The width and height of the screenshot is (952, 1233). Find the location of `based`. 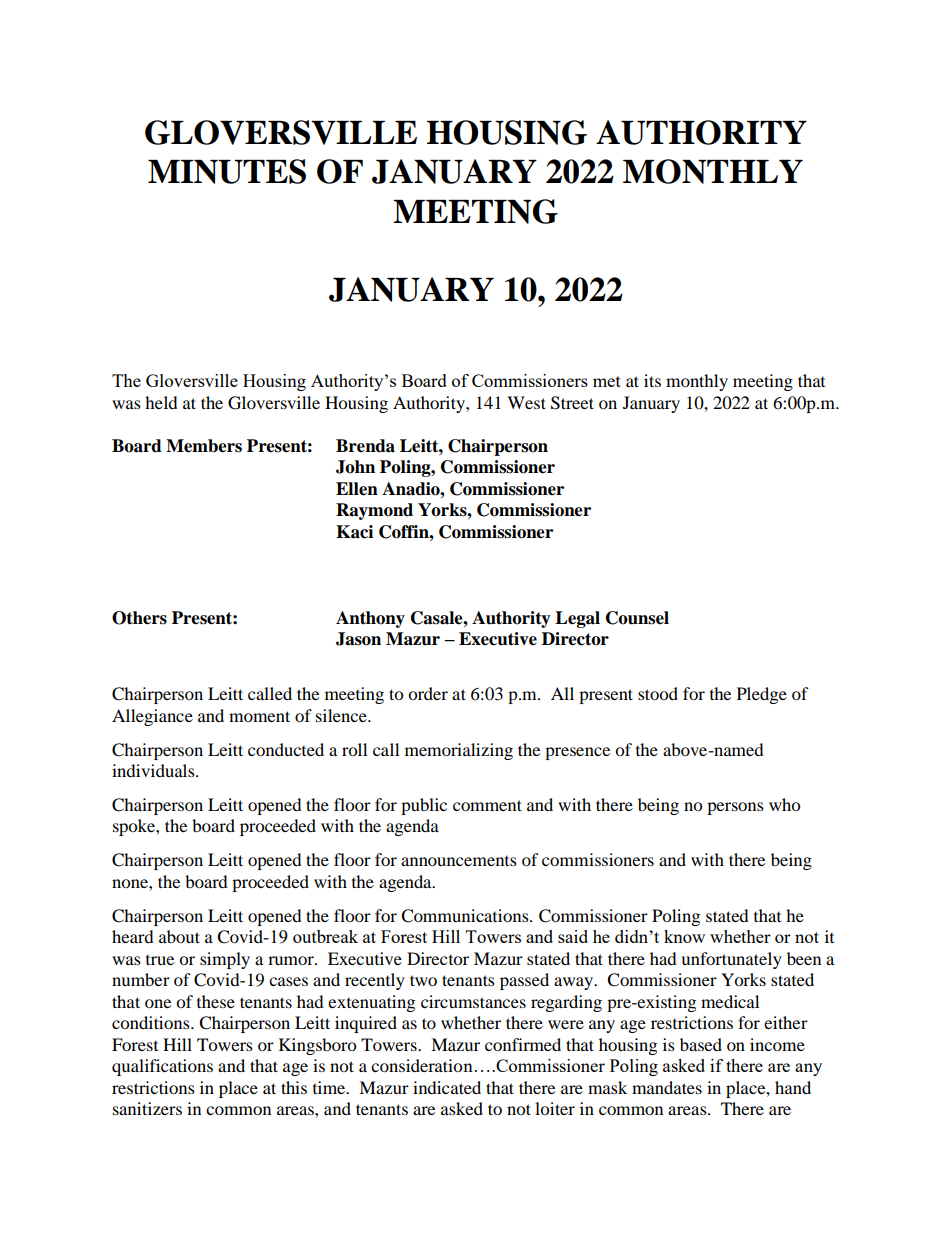

based is located at coordinates (701, 1044).
